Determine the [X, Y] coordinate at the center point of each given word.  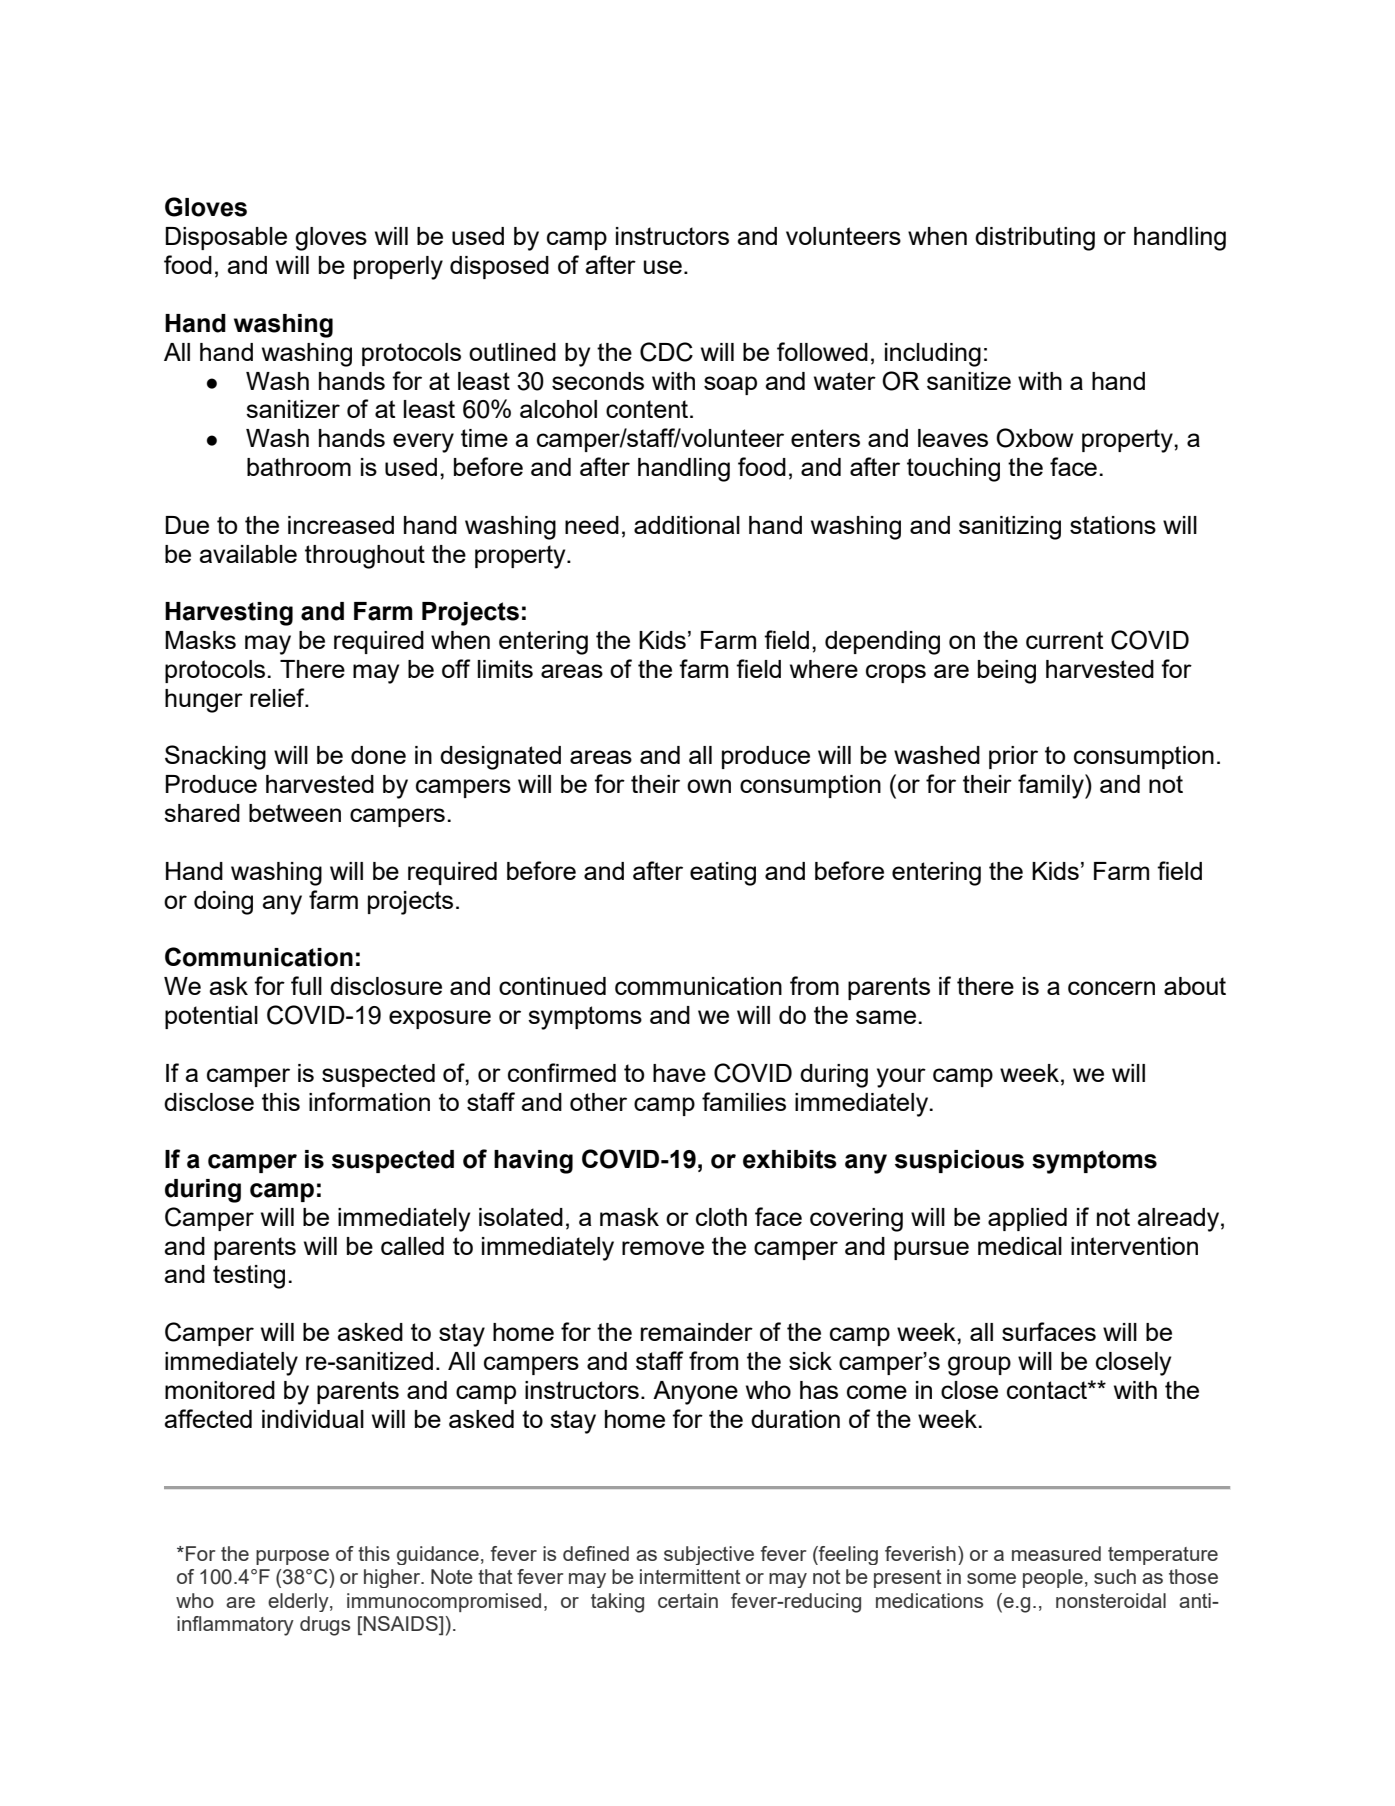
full [306, 985]
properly [398, 268]
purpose [292, 1557]
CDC [666, 352]
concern [1111, 988]
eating [723, 874]
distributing [1035, 239]
